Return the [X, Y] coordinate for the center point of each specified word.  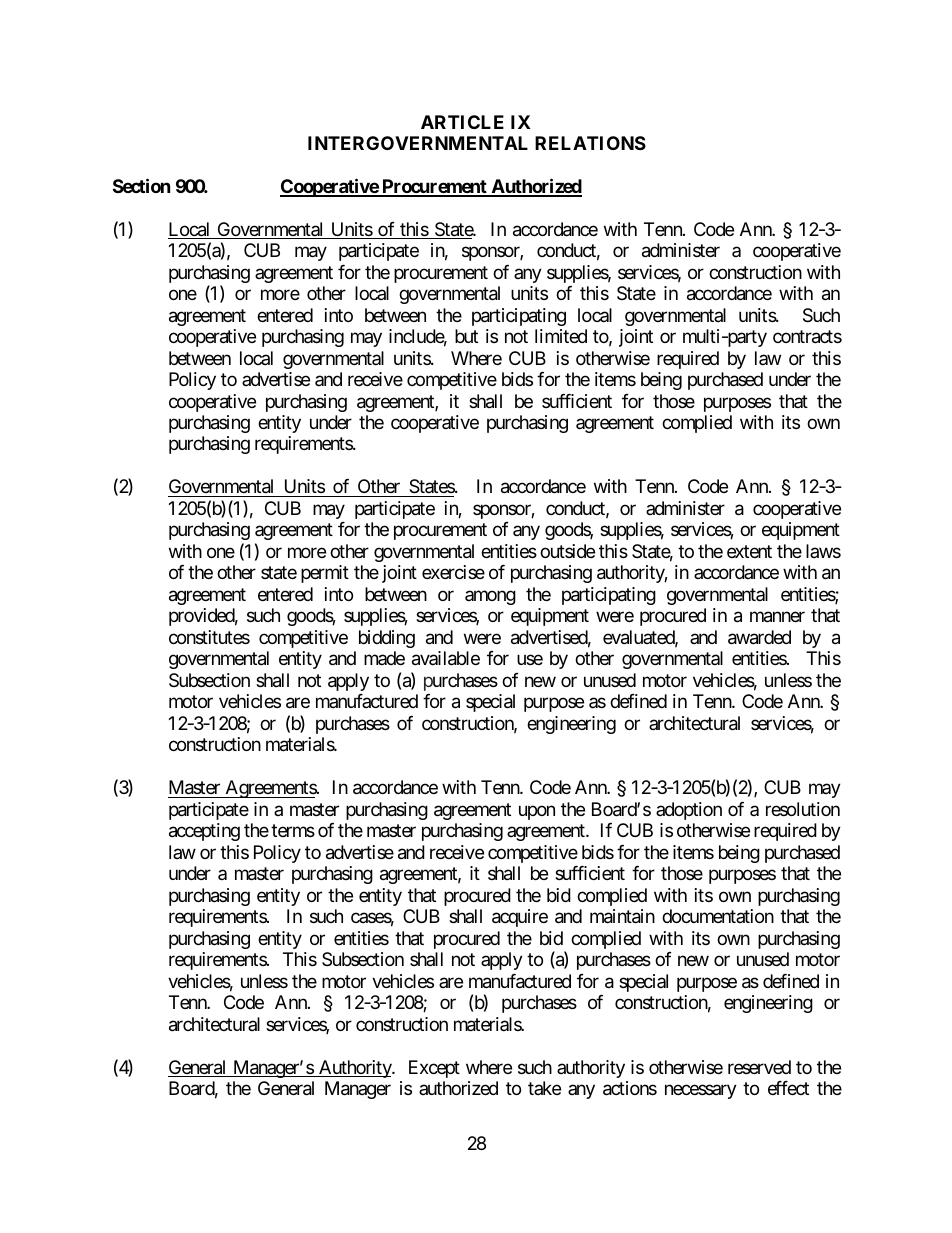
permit [325, 574]
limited [561, 336]
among [490, 597]
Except [434, 1069]
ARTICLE [462, 122]
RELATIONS [590, 143]
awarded [759, 637]
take [544, 1088]
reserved [759, 1067]
